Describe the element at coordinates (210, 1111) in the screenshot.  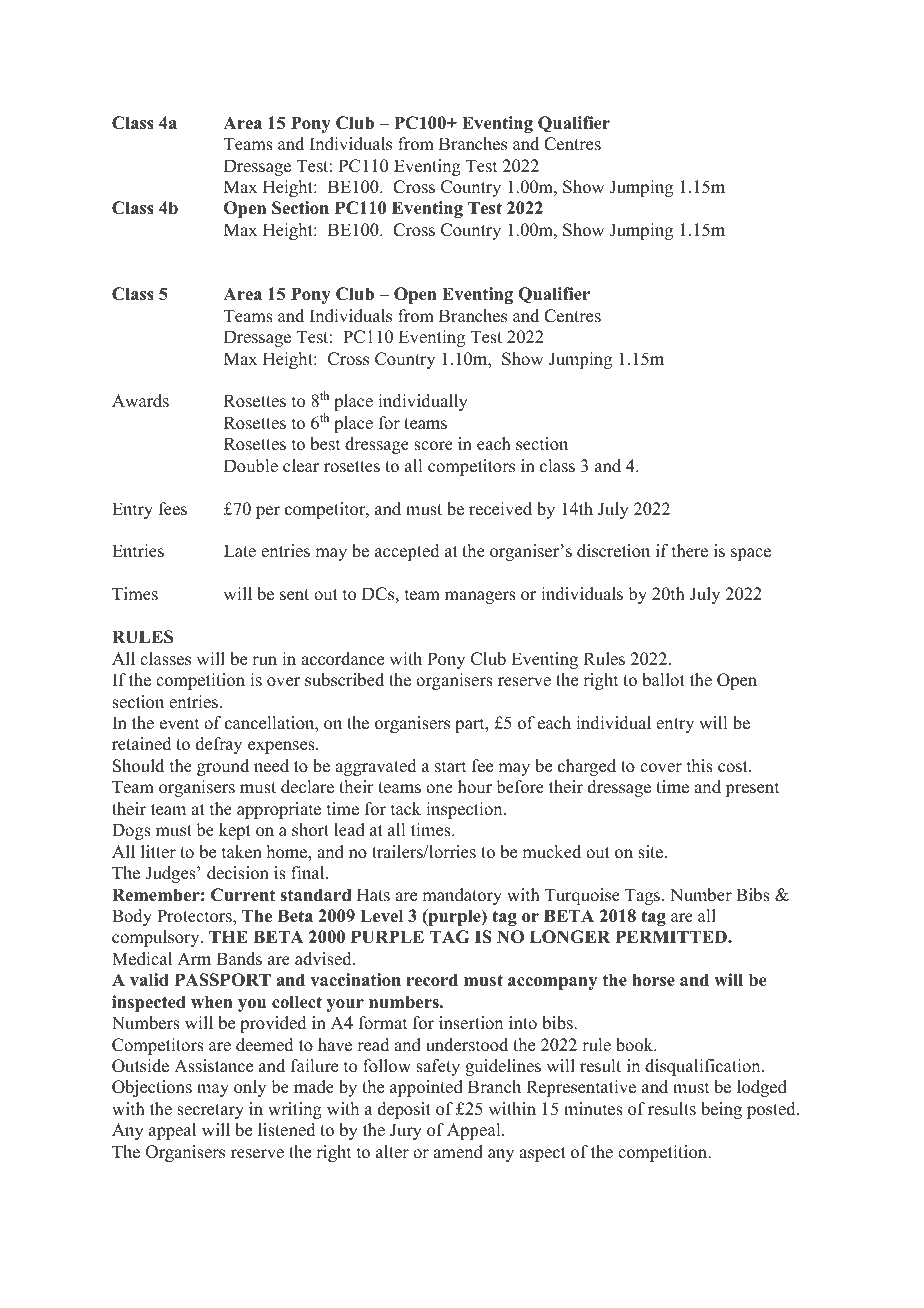
I see `secretary` at that location.
